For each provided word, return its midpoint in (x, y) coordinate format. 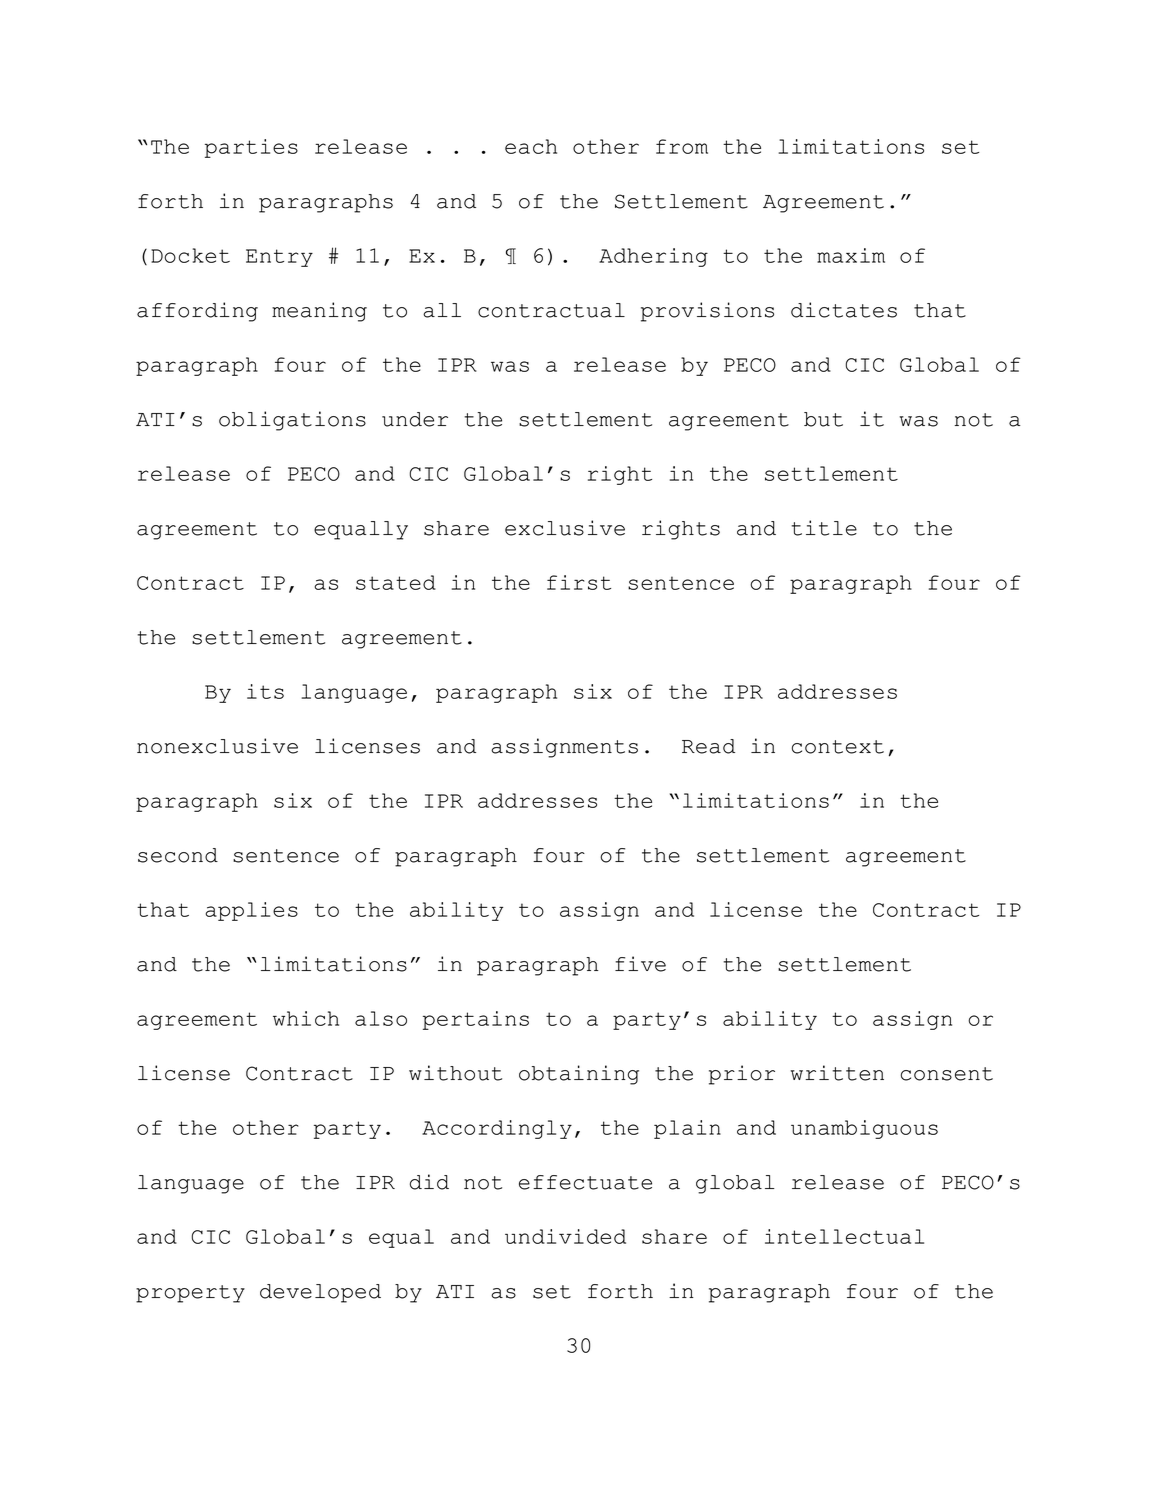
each (531, 146)
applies (252, 911)
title (824, 528)
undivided (565, 1236)
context (838, 747)
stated (396, 582)
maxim (851, 255)
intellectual (844, 1236)
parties (251, 148)
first (579, 582)
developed (320, 1293)
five (640, 964)
